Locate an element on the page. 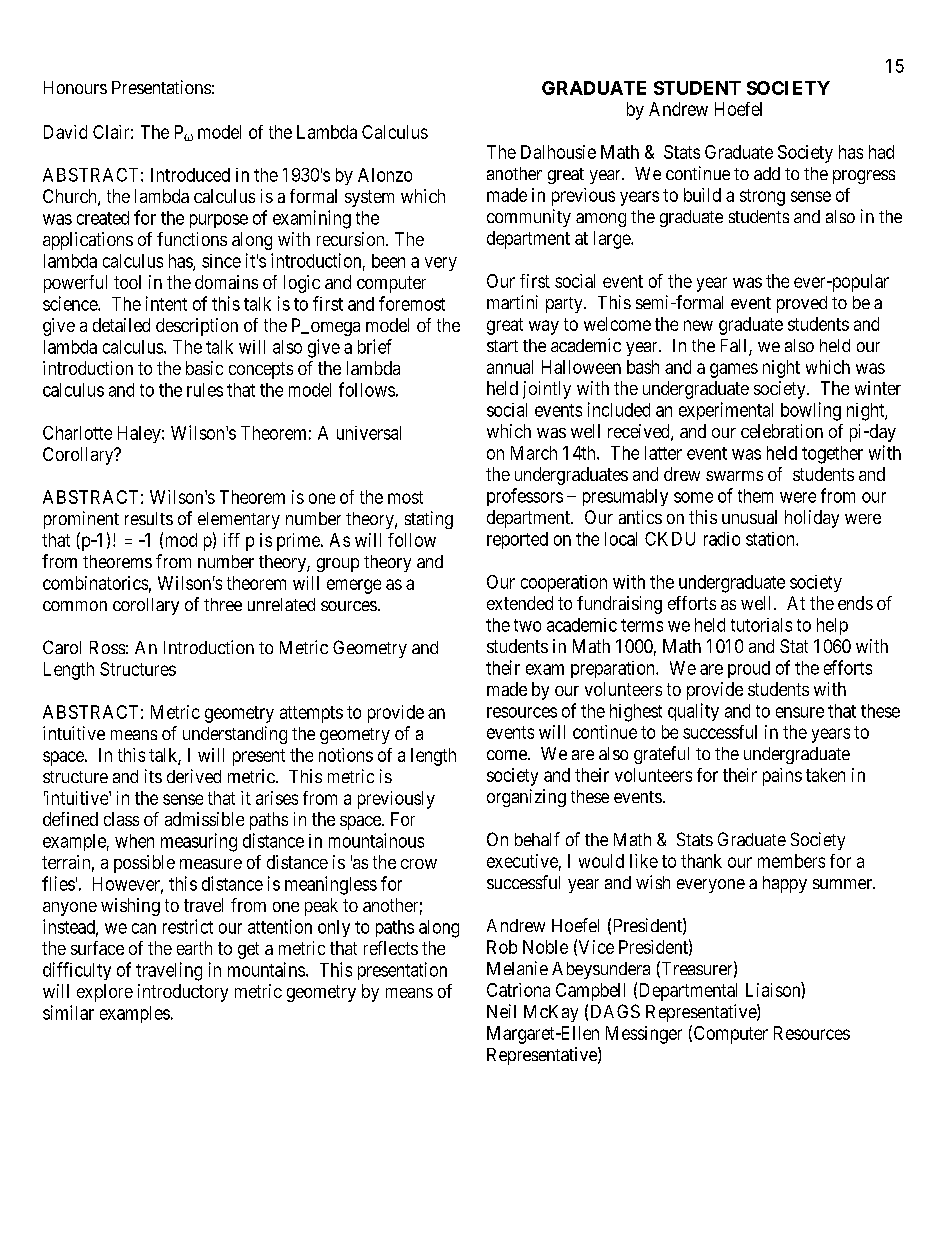  Dalhousie is located at coordinates (558, 152).
